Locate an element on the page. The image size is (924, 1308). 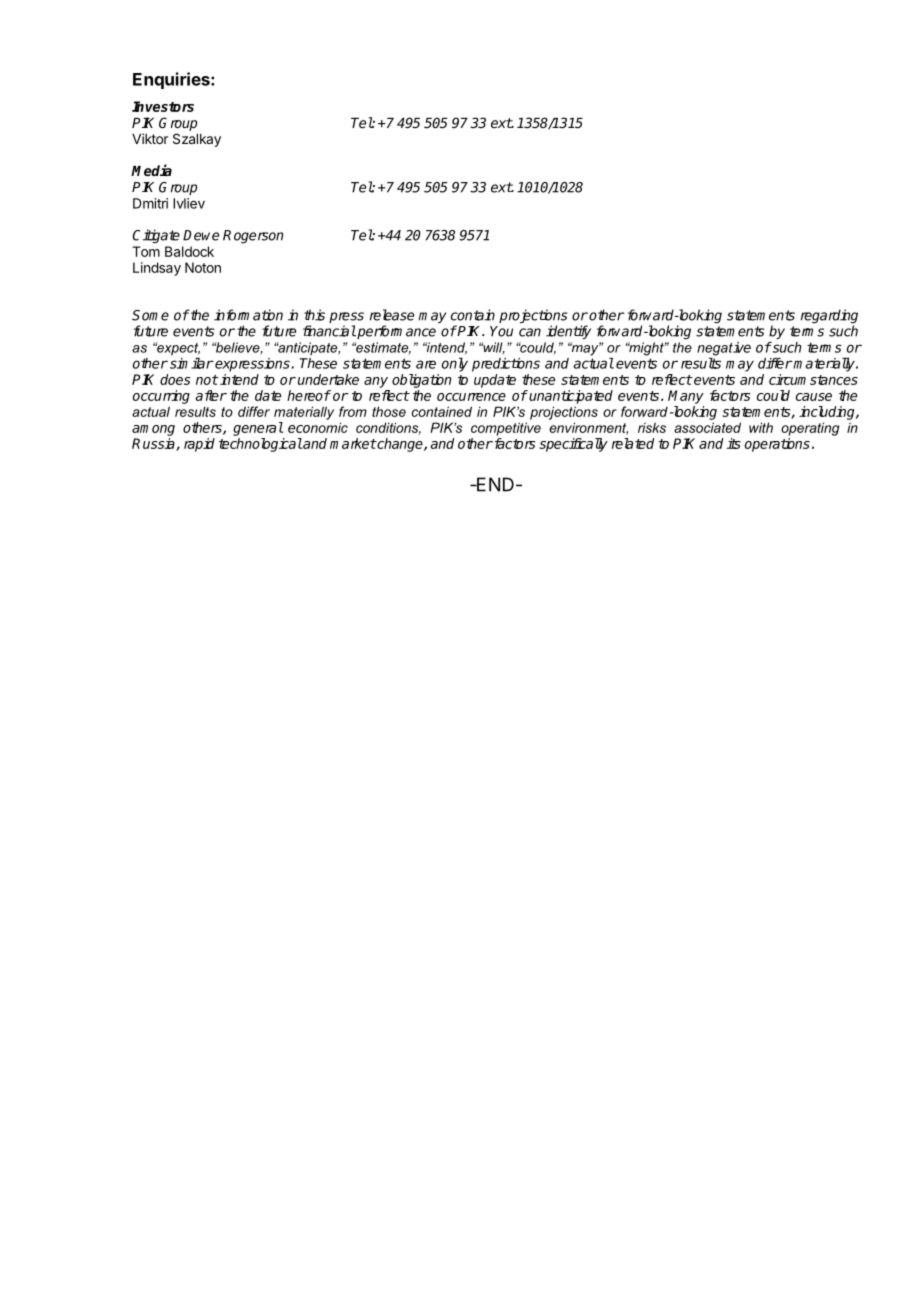
Dmitri is located at coordinates (150, 203).
